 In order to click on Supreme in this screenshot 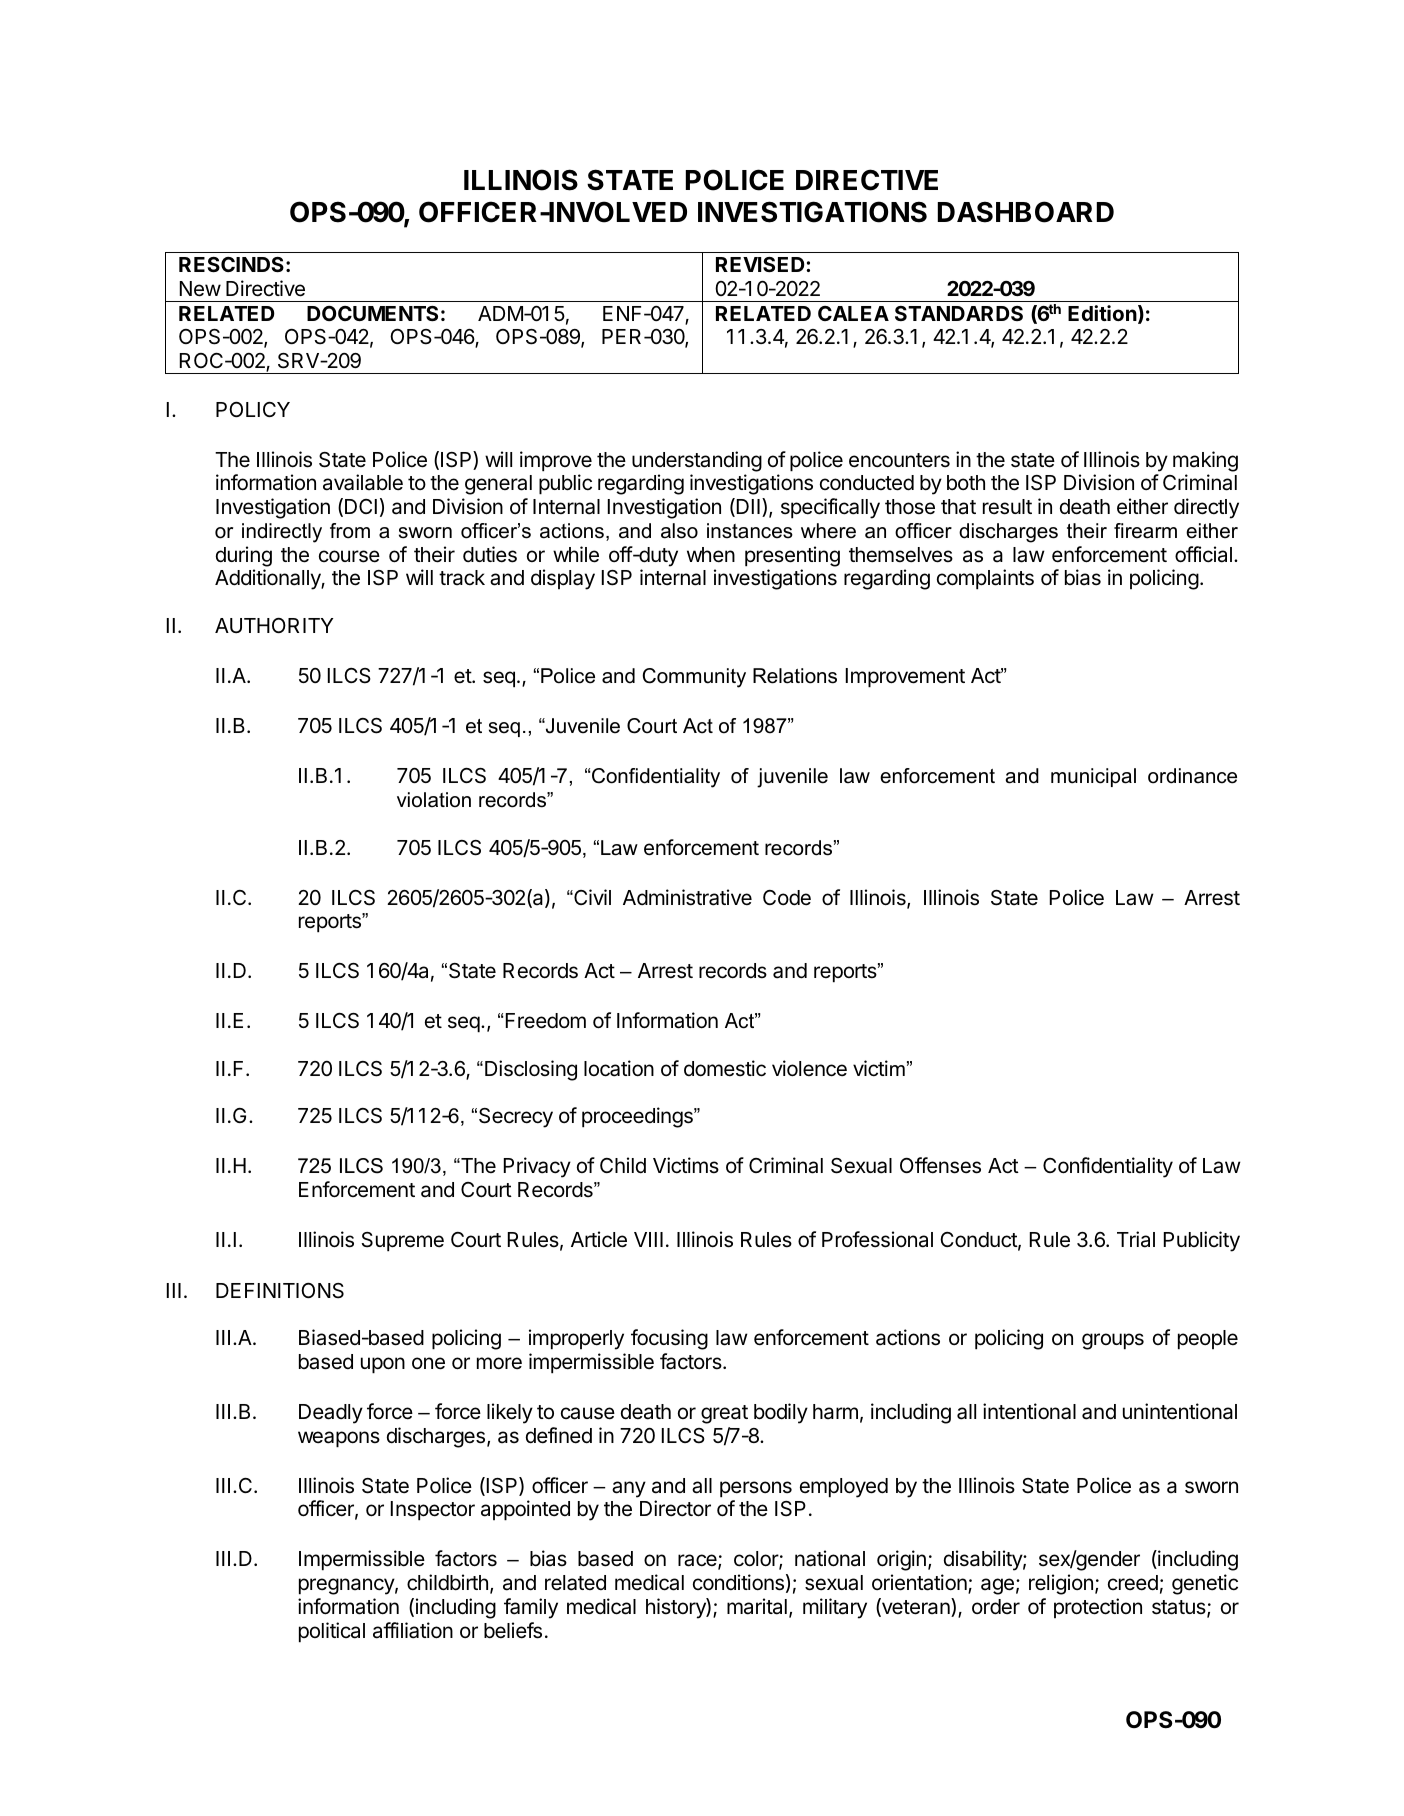, I will do `click(403, 1242)`.
